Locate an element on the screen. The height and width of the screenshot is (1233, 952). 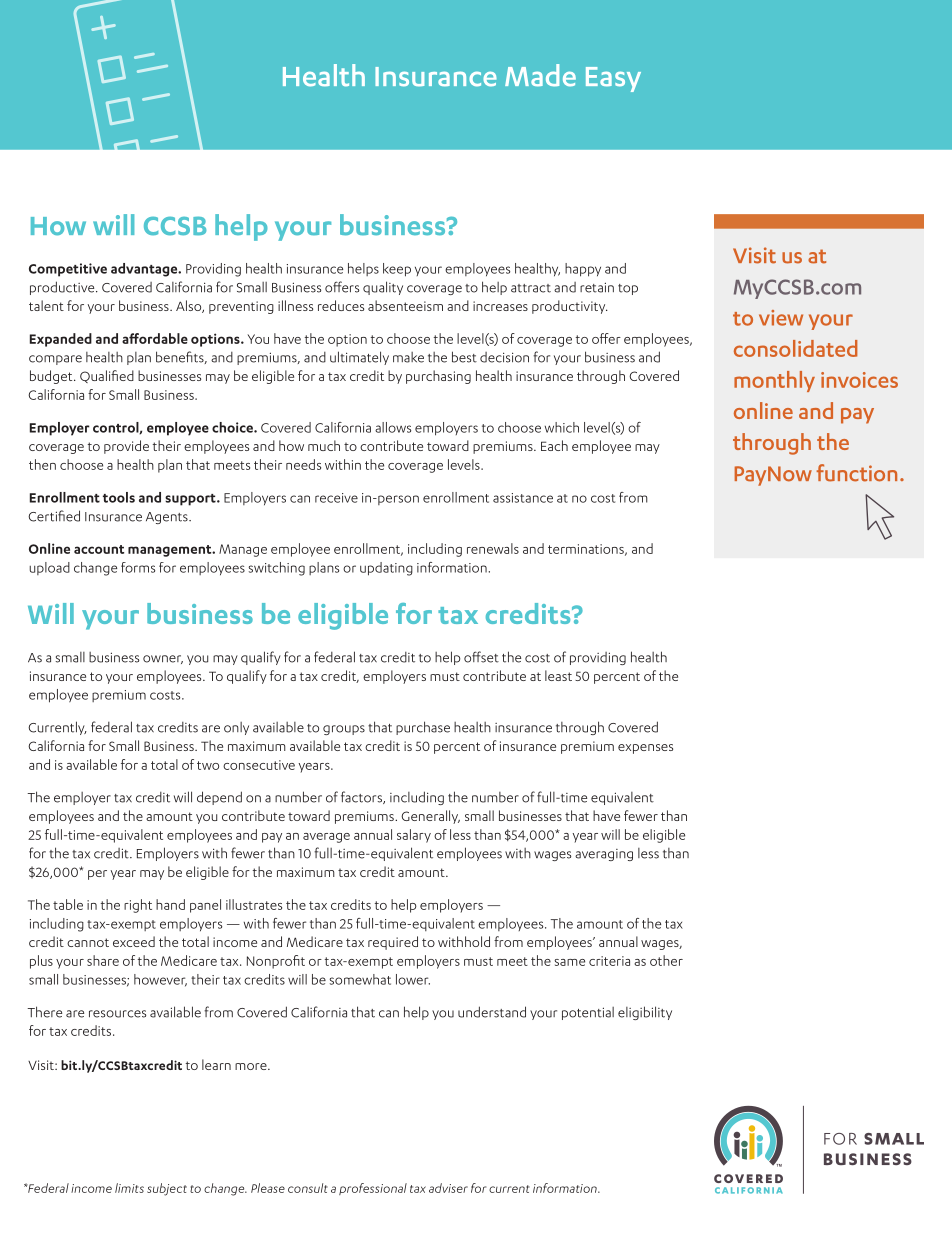
Qualified is located at coordinates (107, 376).
